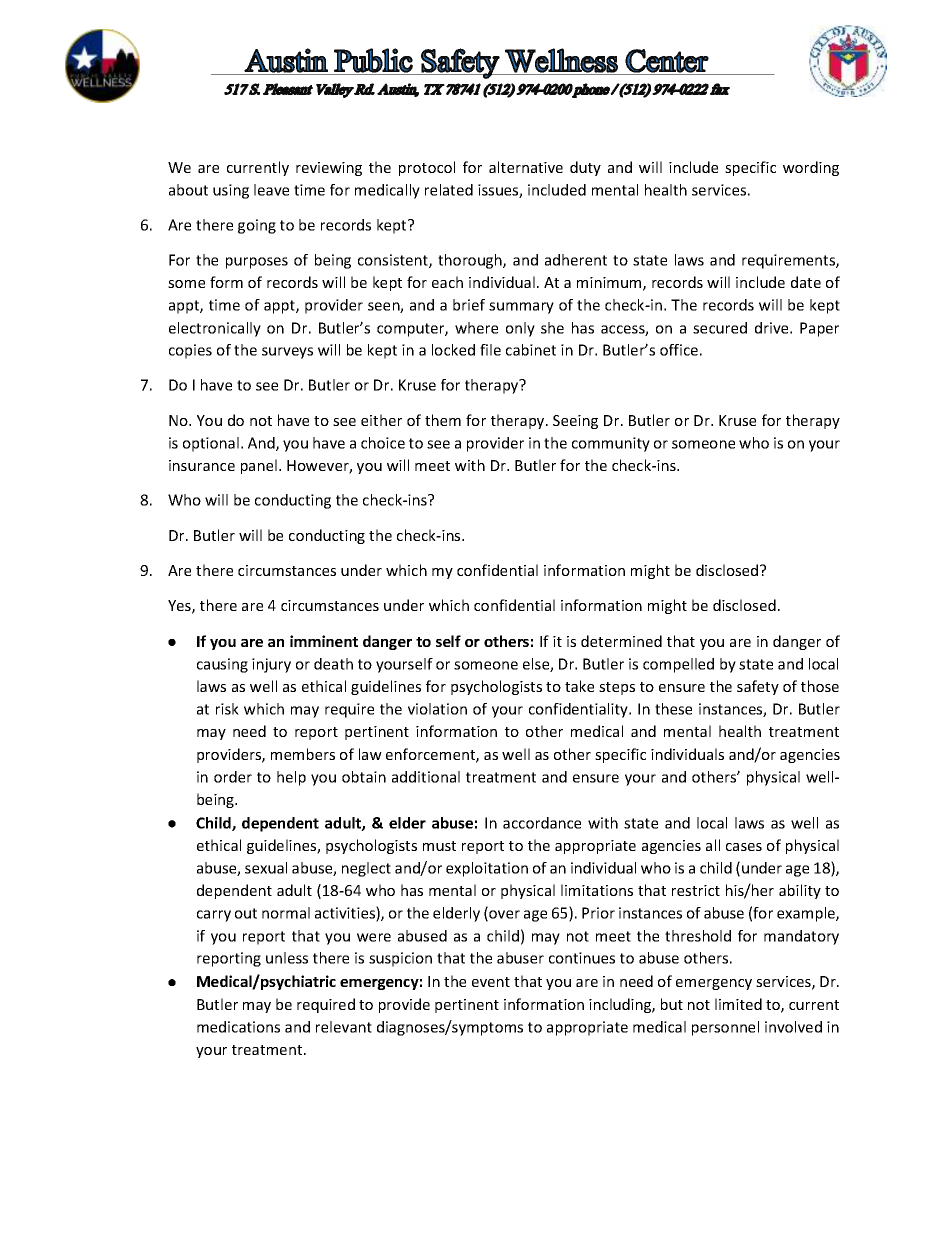 The image size is (952, 1233). I want to click on wording, so click(811, 168).
